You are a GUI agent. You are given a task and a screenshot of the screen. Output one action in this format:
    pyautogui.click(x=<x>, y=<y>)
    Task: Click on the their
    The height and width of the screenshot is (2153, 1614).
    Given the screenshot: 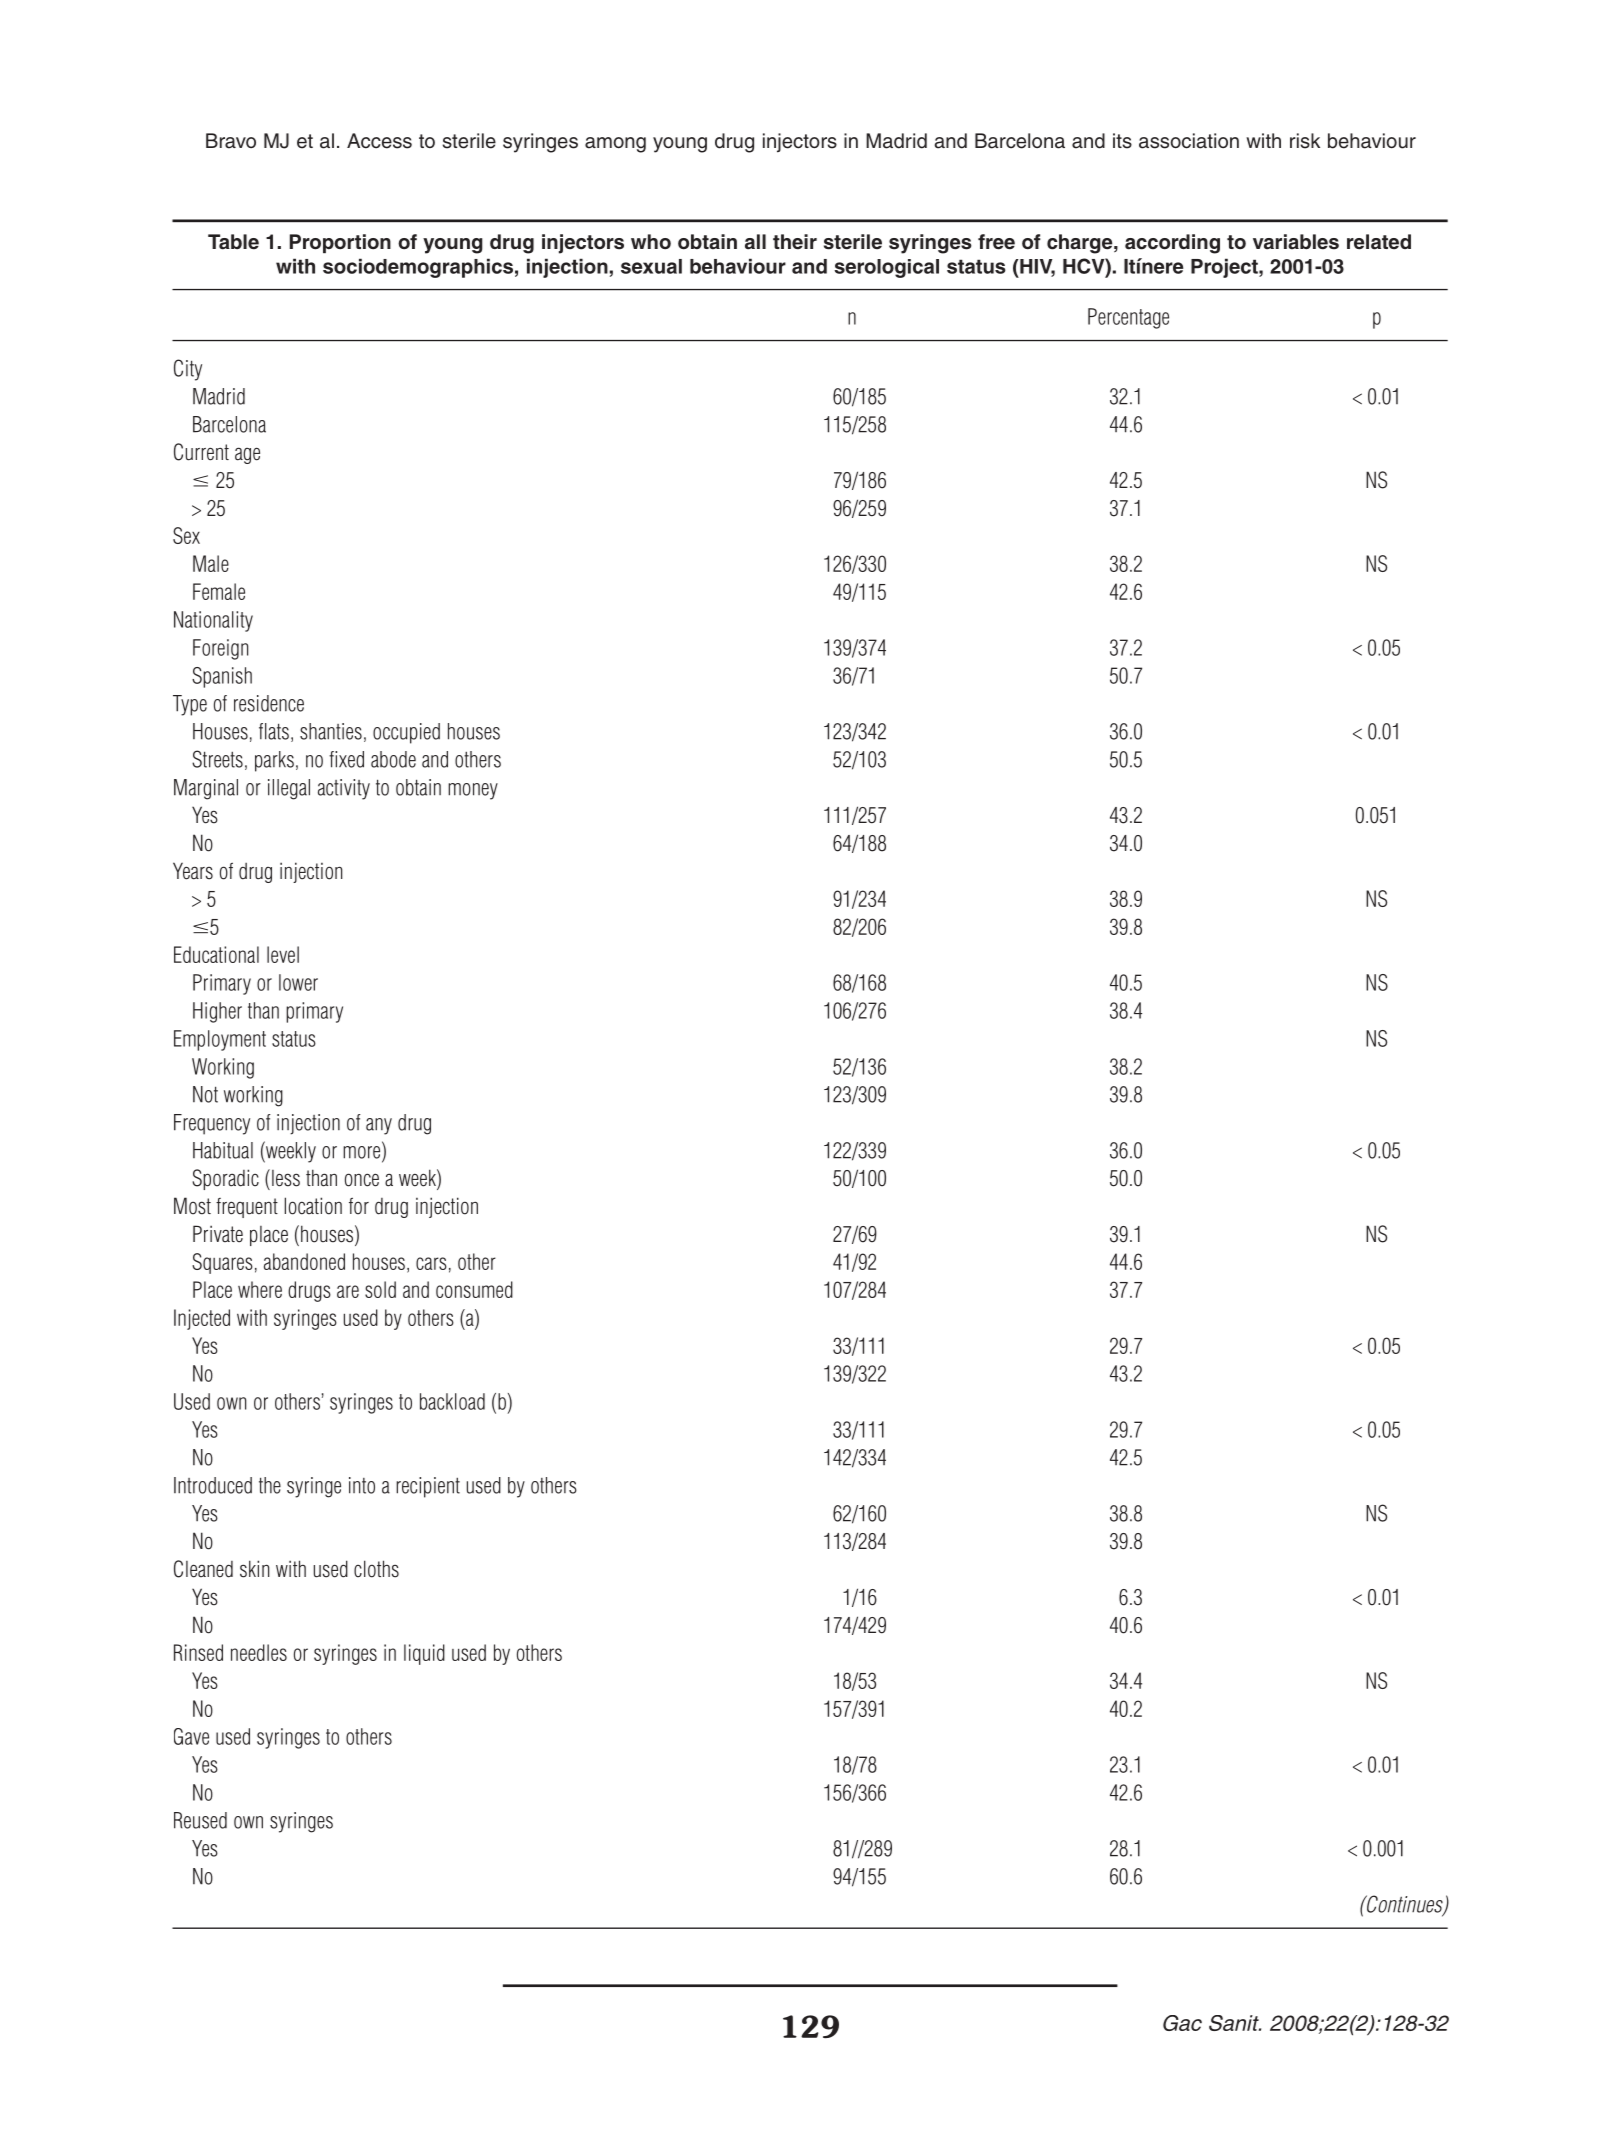 What is the action you would take?
    pyautogui.click(x=795, y=242)
